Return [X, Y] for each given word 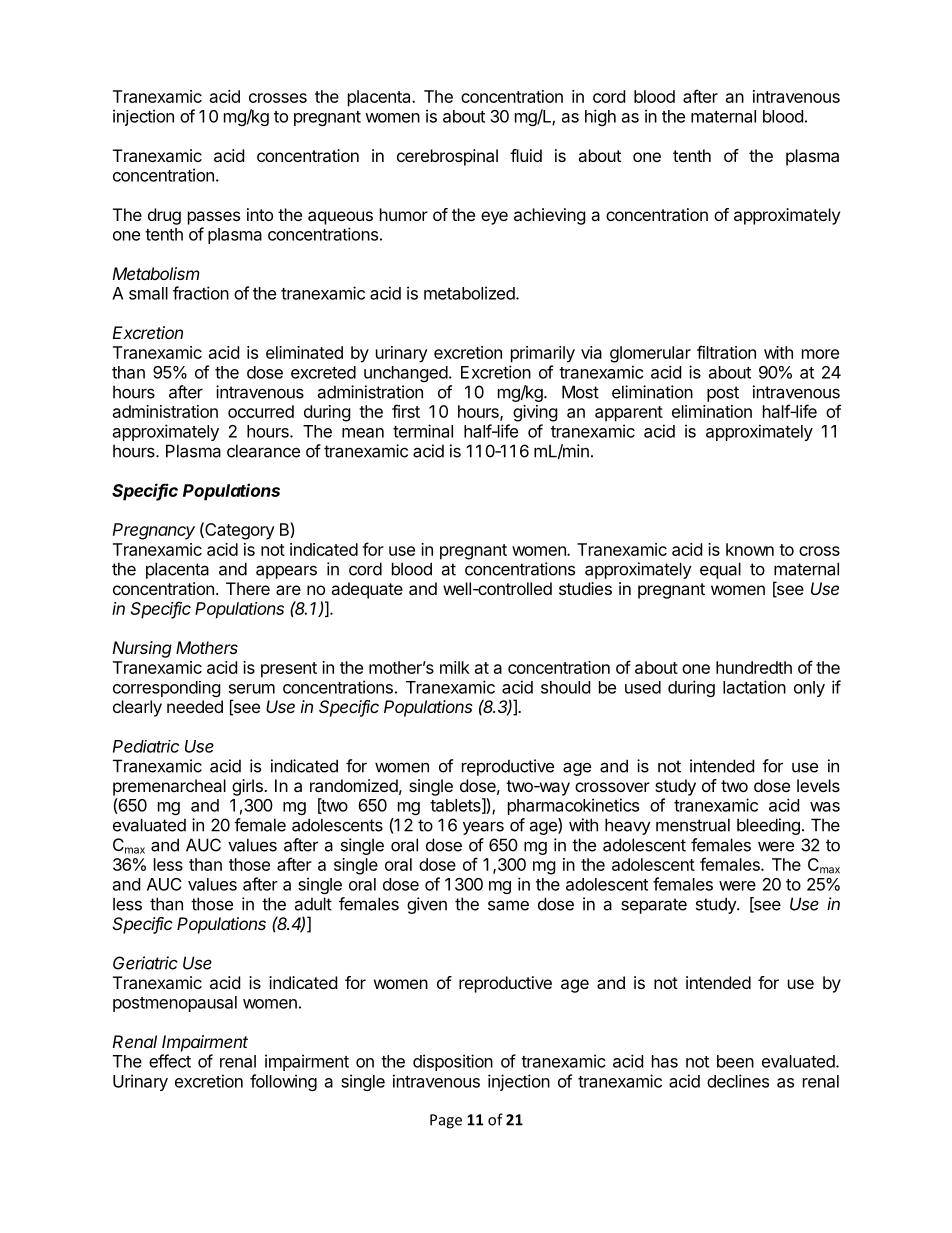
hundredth [754, 667]
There [248, 588]
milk [455, 667]
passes [214, 218]
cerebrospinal [447, 157]
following [283, 1082]
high [600, 117]
